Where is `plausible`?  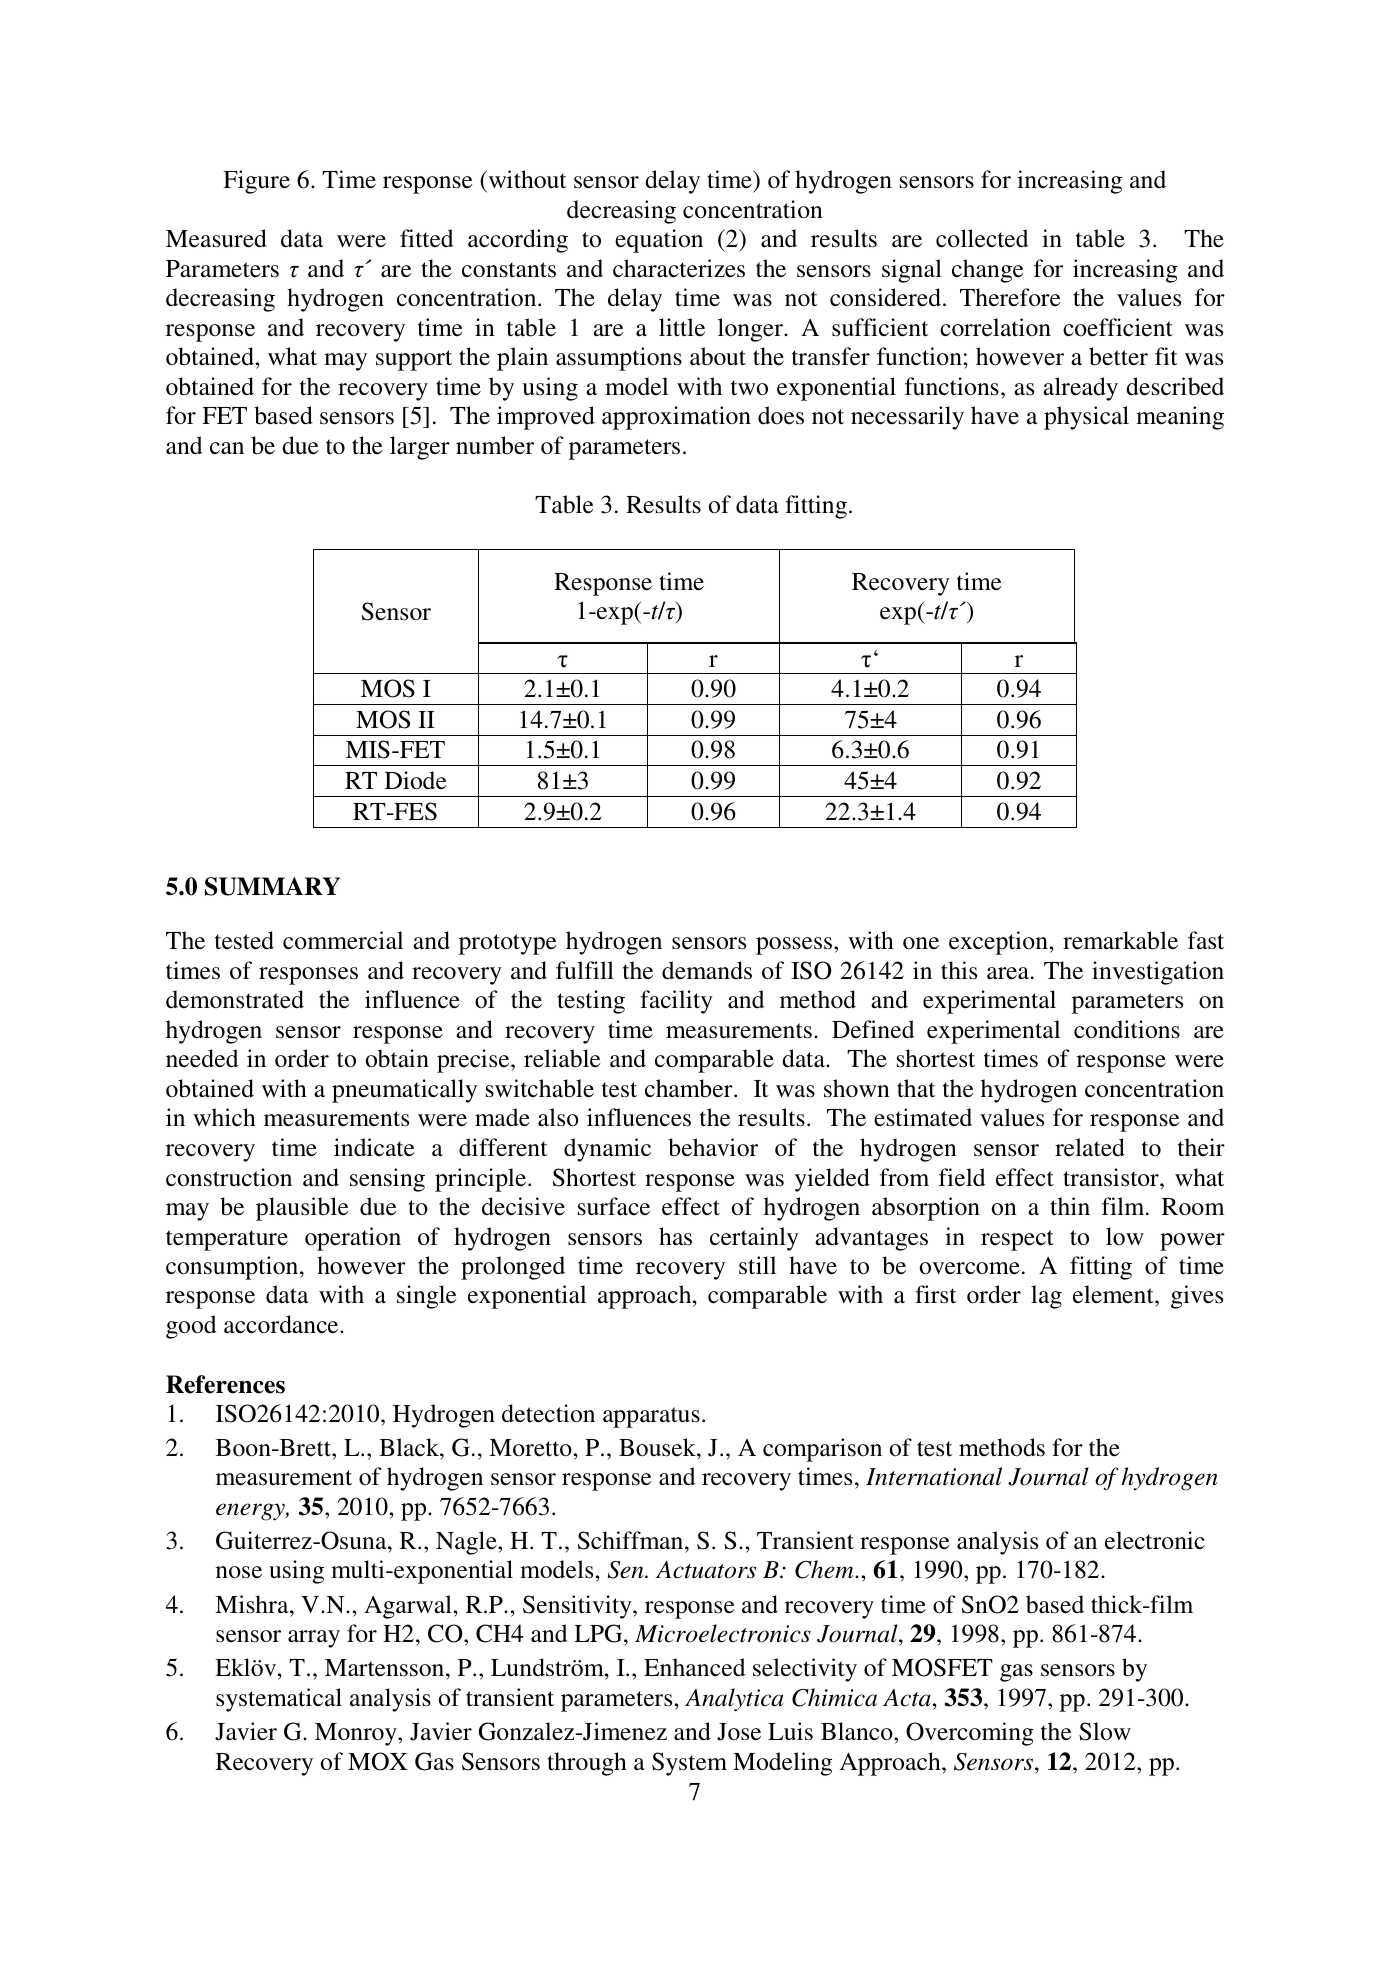 plausible is located at coordinates (302, 1209).
